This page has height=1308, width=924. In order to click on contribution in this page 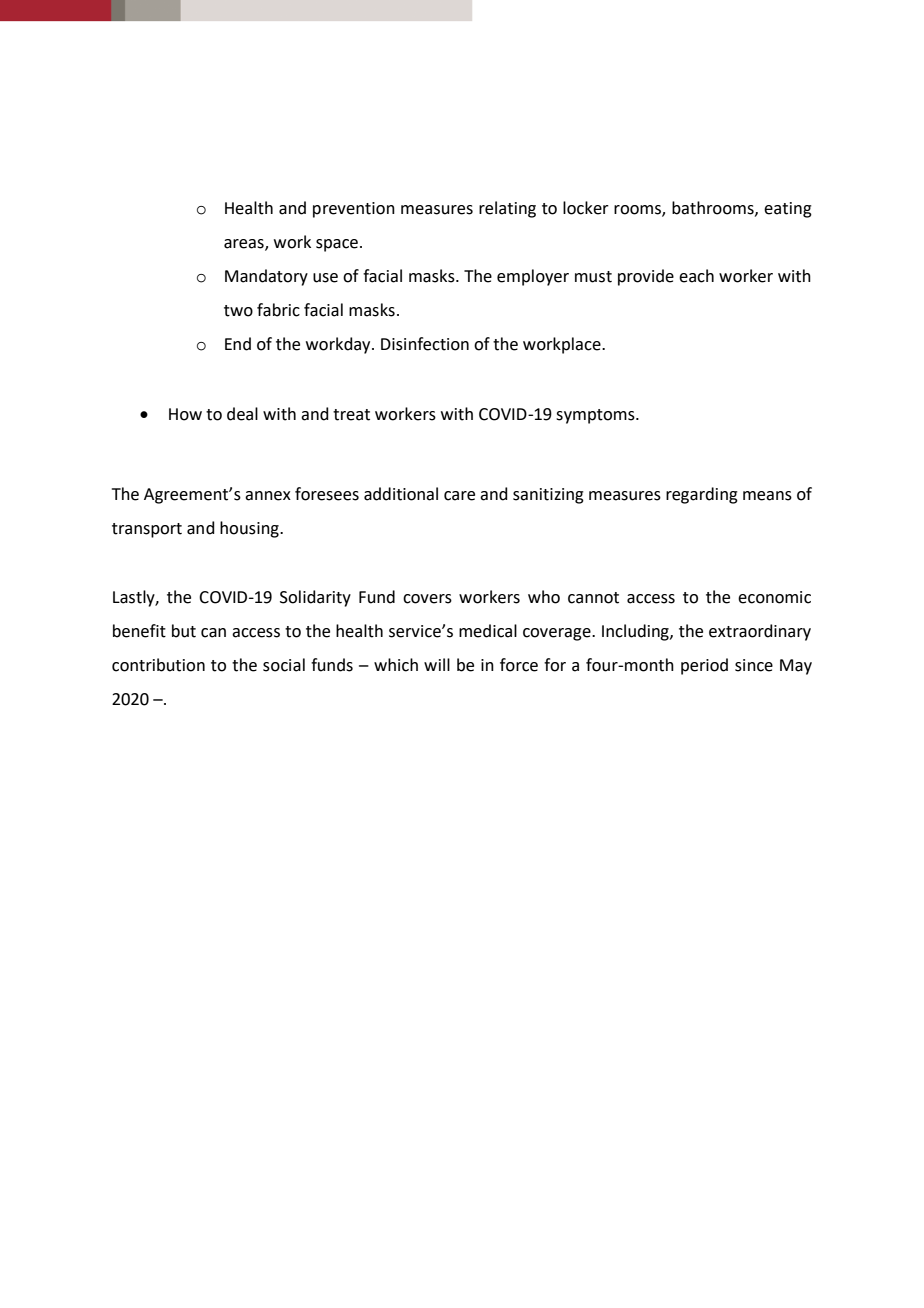, I will do `click(158, 665)`.
